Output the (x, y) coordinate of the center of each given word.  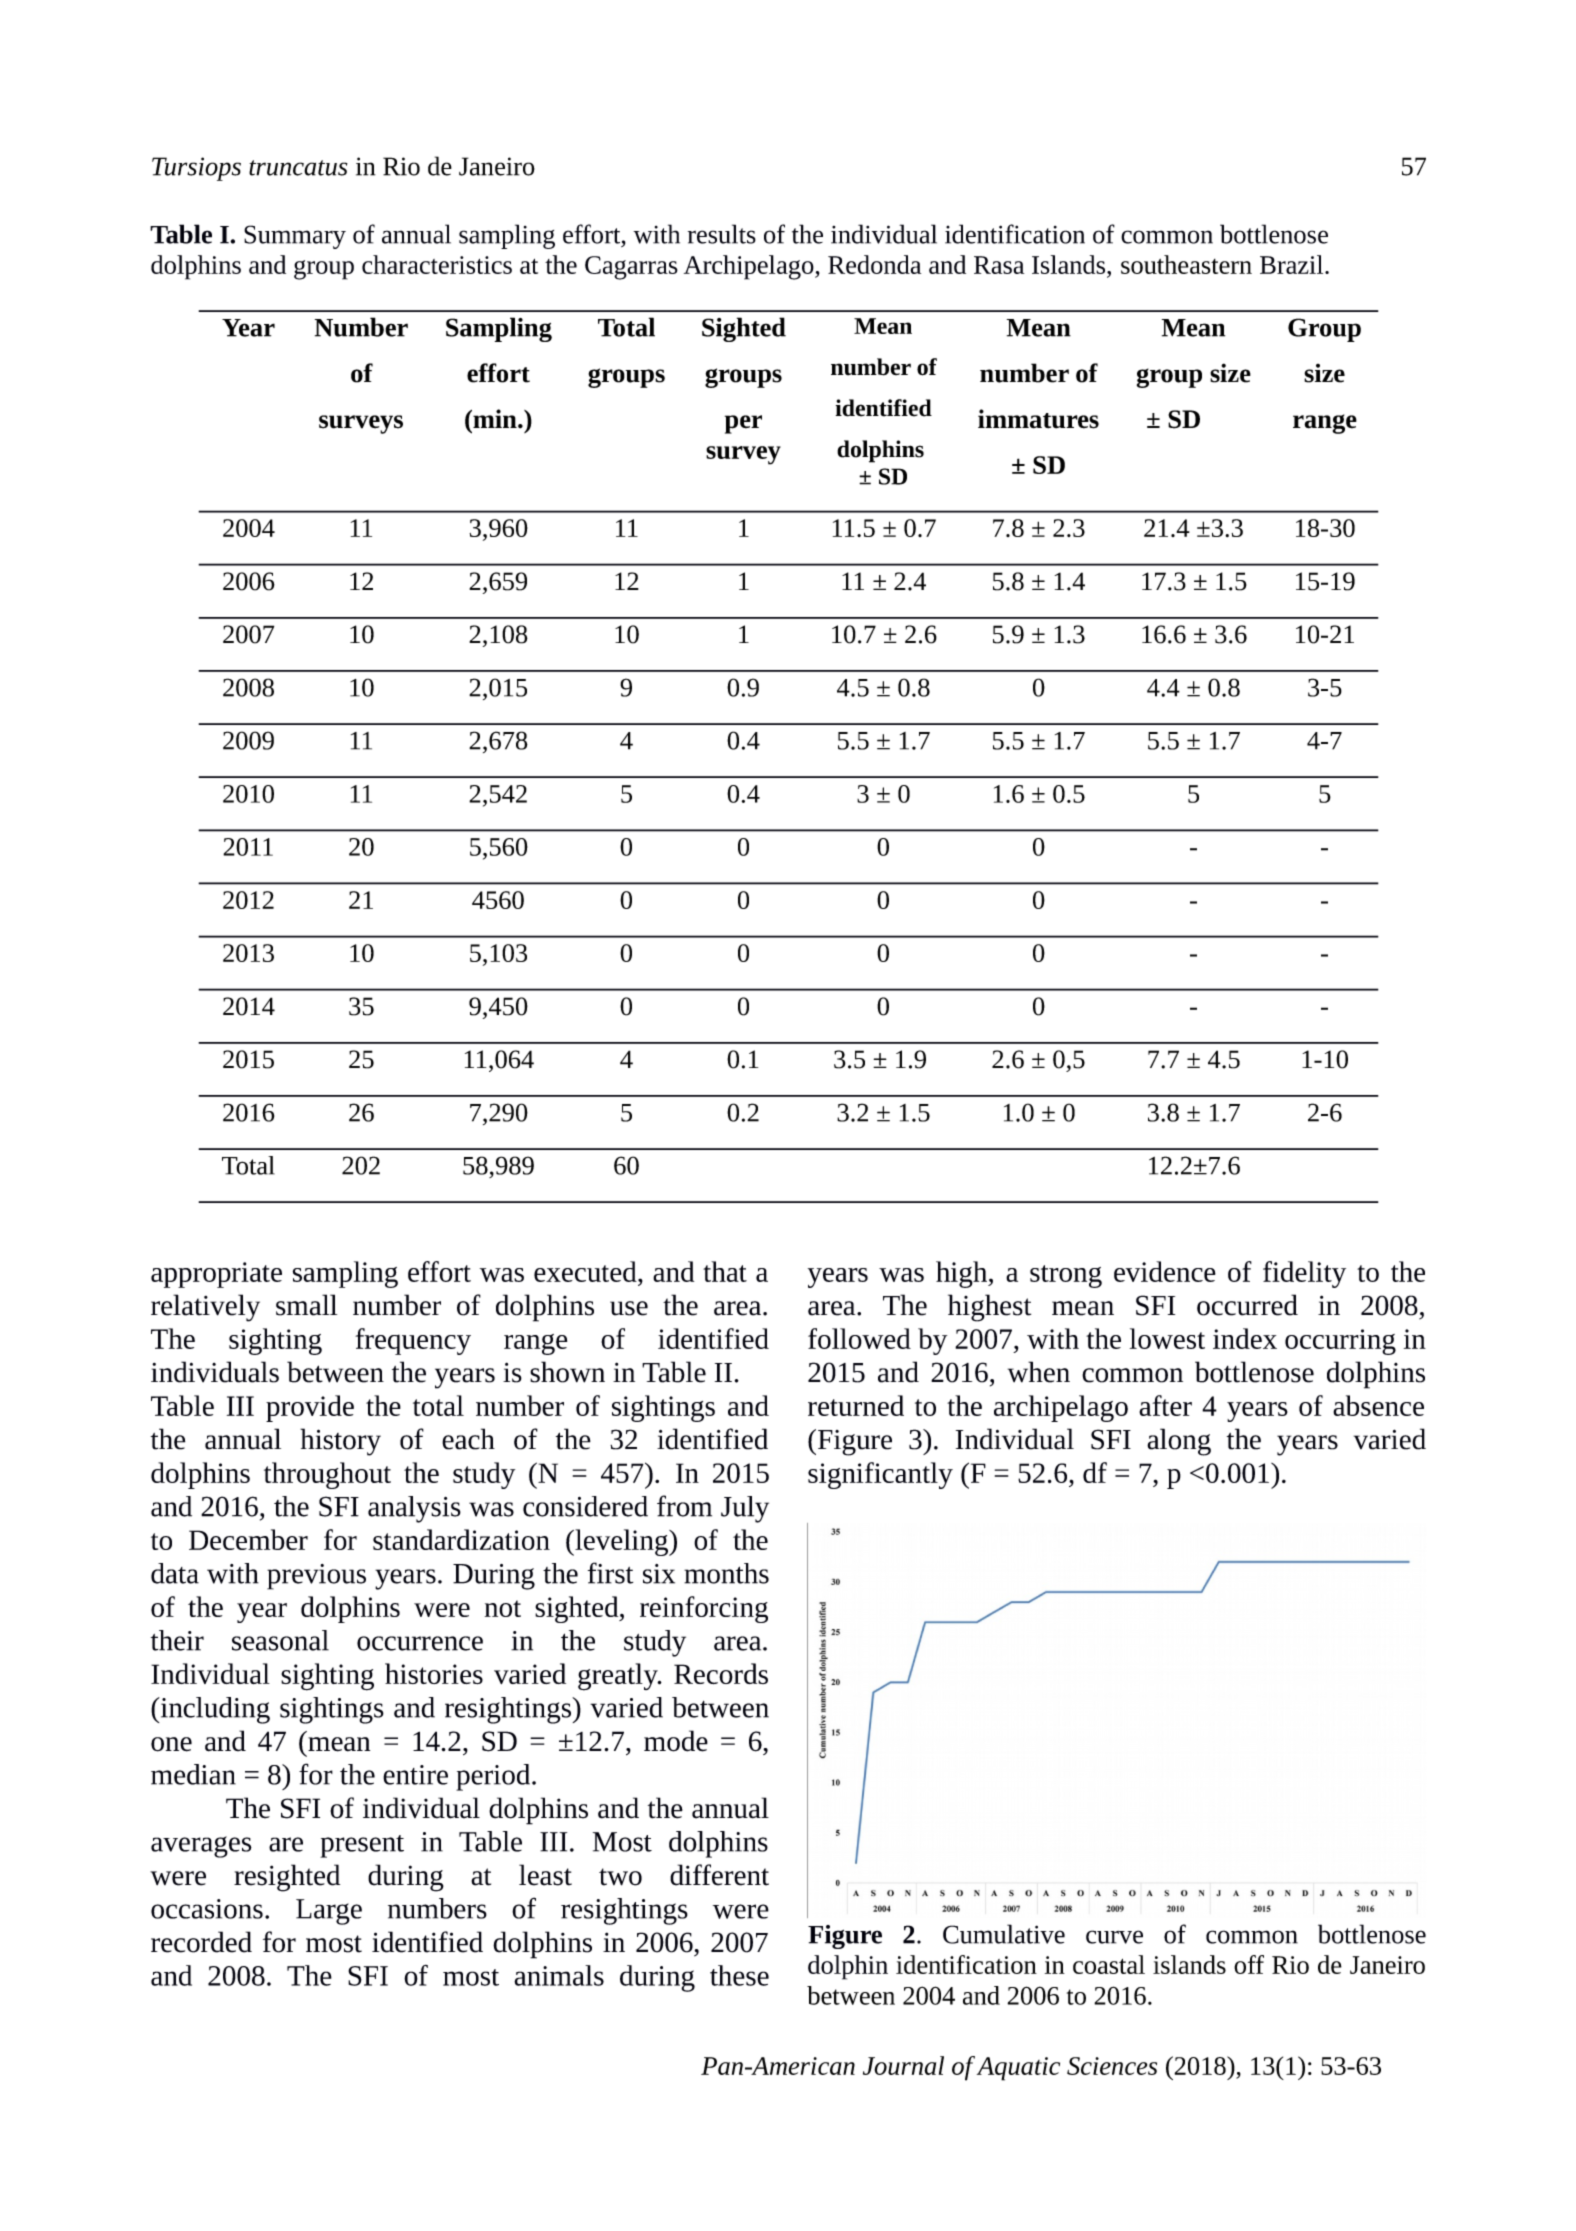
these (739, 1975)
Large (329, 1912)
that (725, 1271)
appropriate (216, 1275)
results (722, 234)
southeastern (1186, 264)
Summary (295, 237)
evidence (1165, 1271)
